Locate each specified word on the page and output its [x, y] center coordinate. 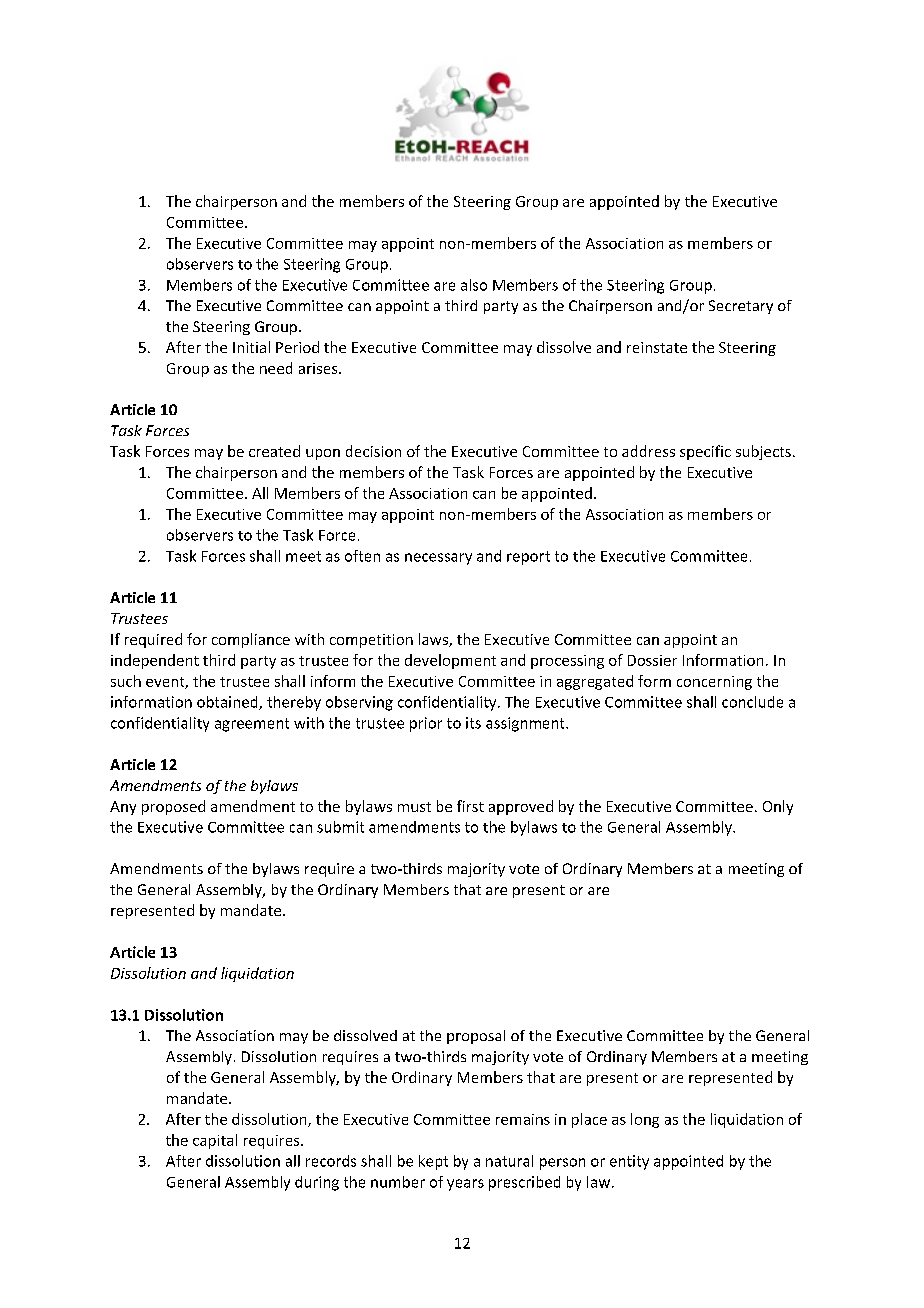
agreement [252, 725]
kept [433, 1162]
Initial [251, 347]
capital [215, 1141]
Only [778, 807]
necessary [438, 559]
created [274, 451]
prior [426, 724]
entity [629, 1162]
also [474, 285]
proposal [476, 1037]
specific [705, 452]
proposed [173, 807]
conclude [752, 702]
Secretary [741, 307]
